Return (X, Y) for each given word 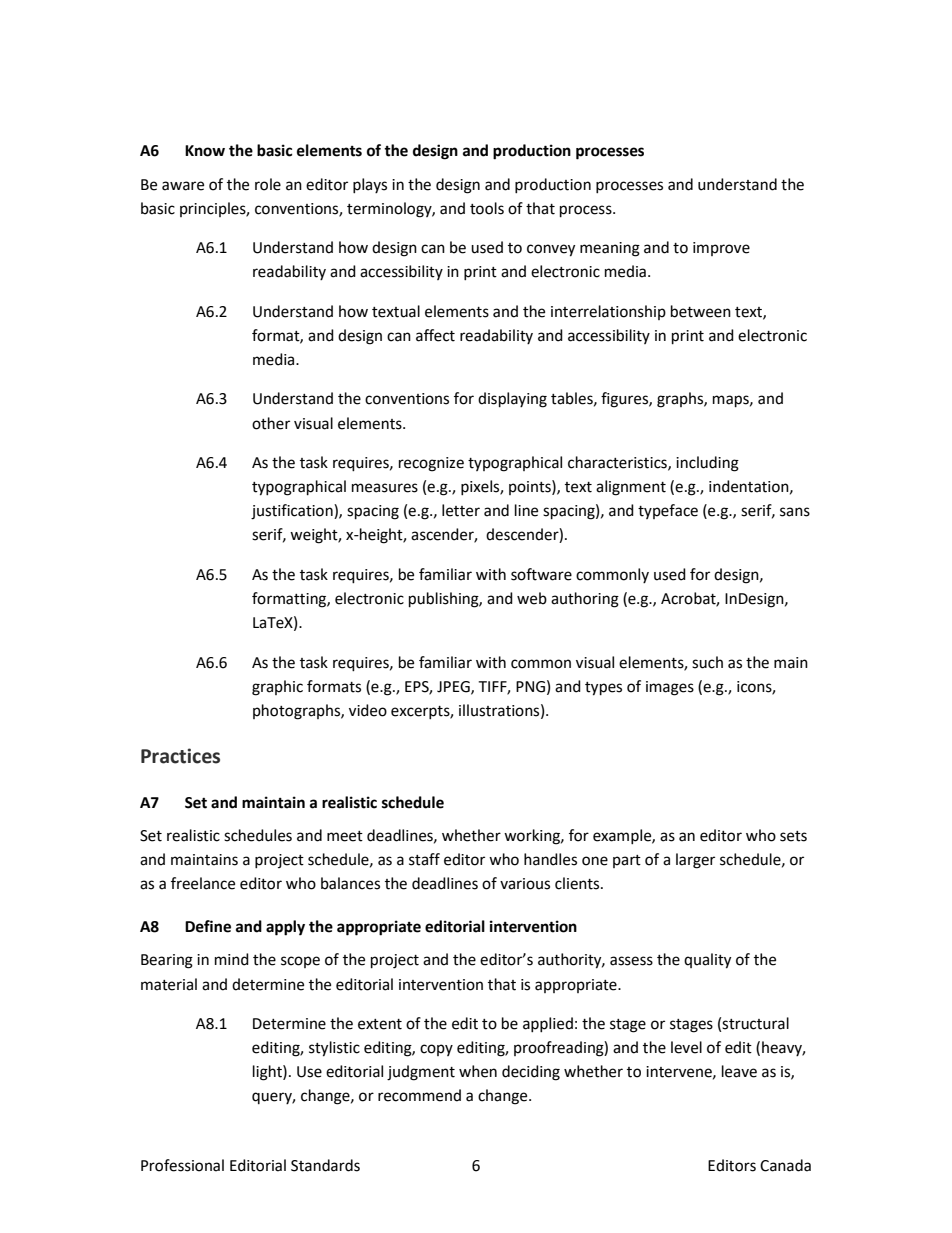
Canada (785, 1165)
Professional (182, 1165)
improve (721, 249)
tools (487, 208)
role (268, 184)
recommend (419, 1095)
